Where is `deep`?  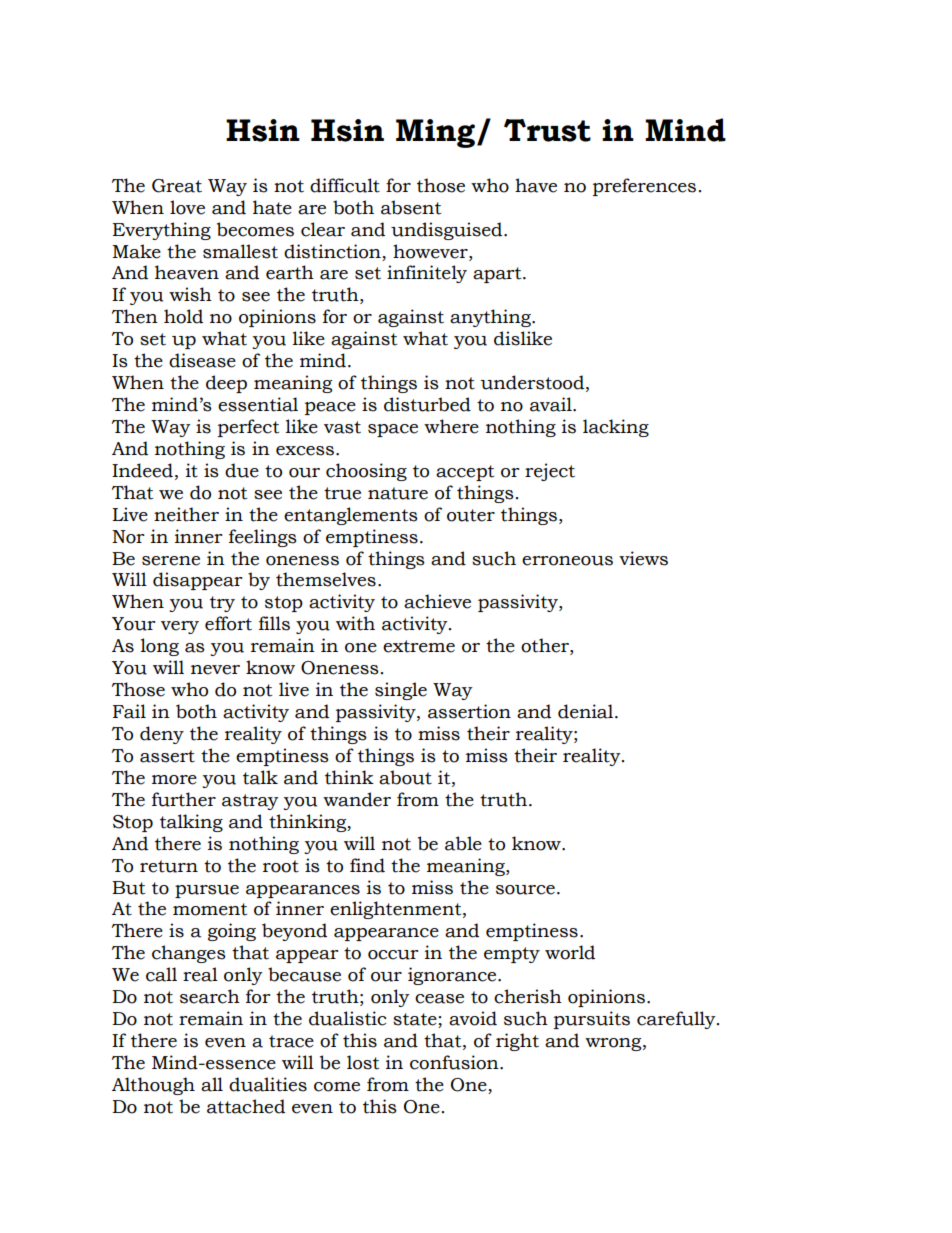
deep is located at coordinates (226, 384).
